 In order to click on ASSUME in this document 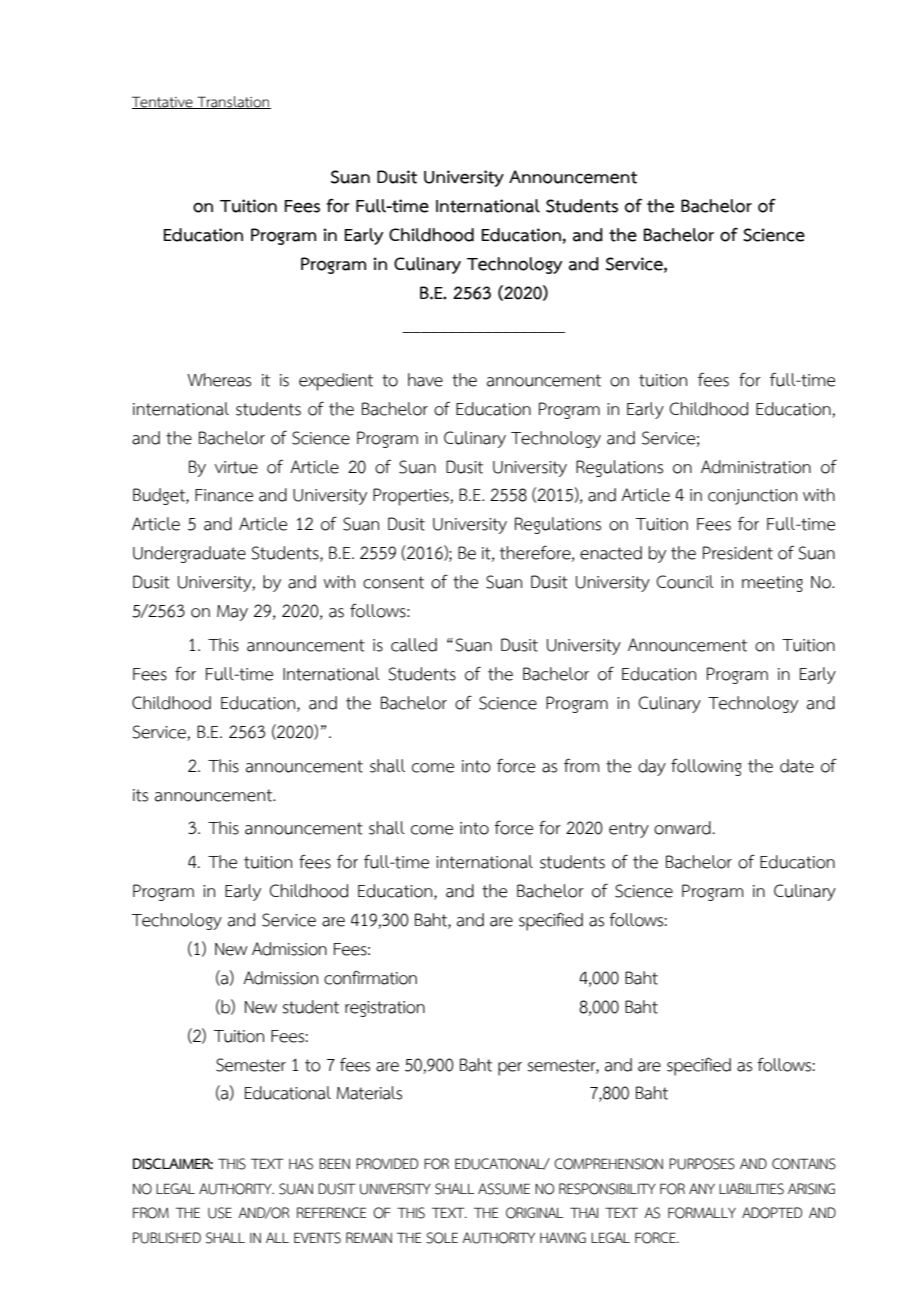, I will do `click(504, 1189)`.
